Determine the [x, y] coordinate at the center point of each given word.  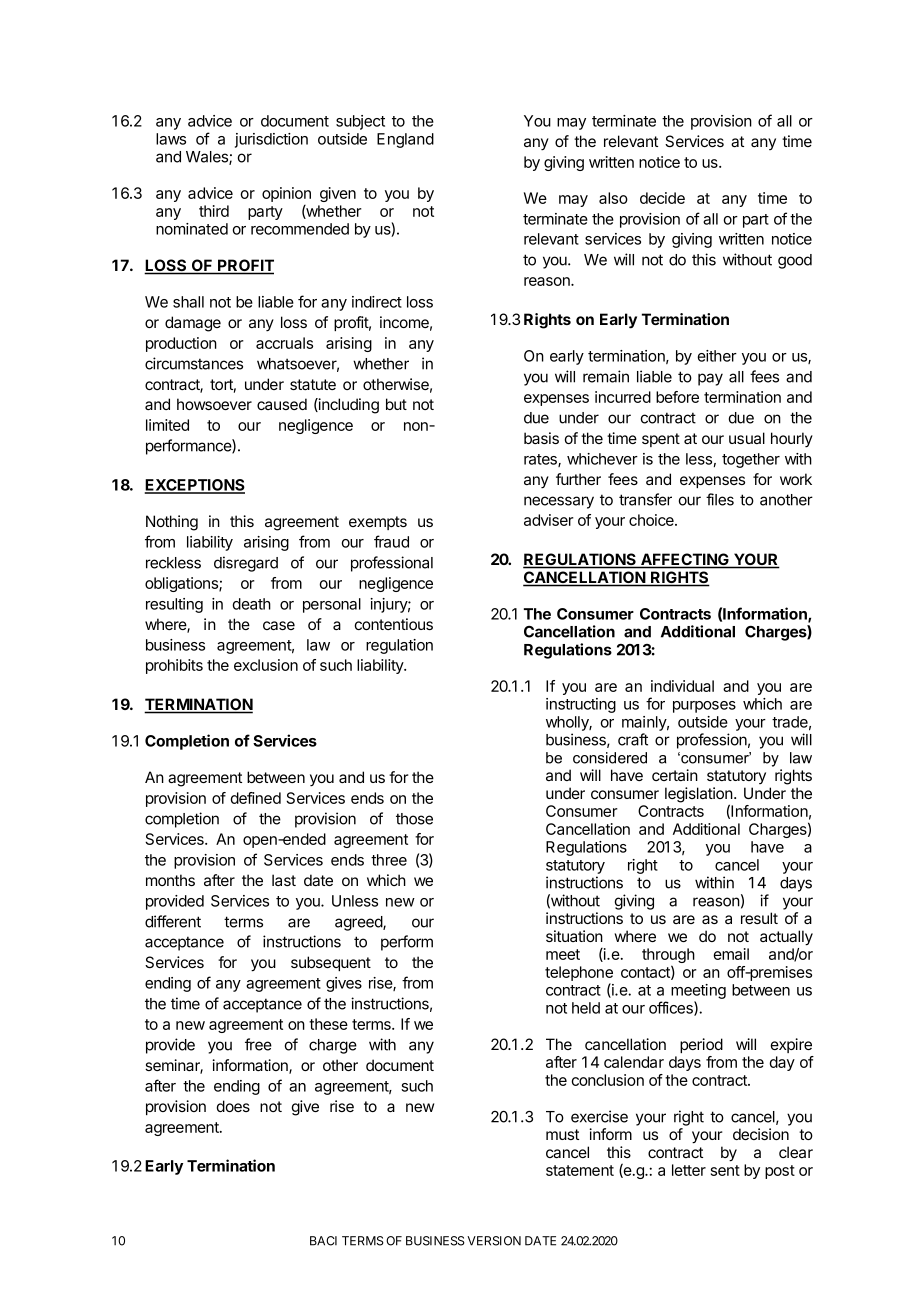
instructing [581, 705]
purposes [704, 707]
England [405, 140]
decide [662, 198]
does [233, 1106]
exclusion [266, 665]
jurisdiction [271, 140]
